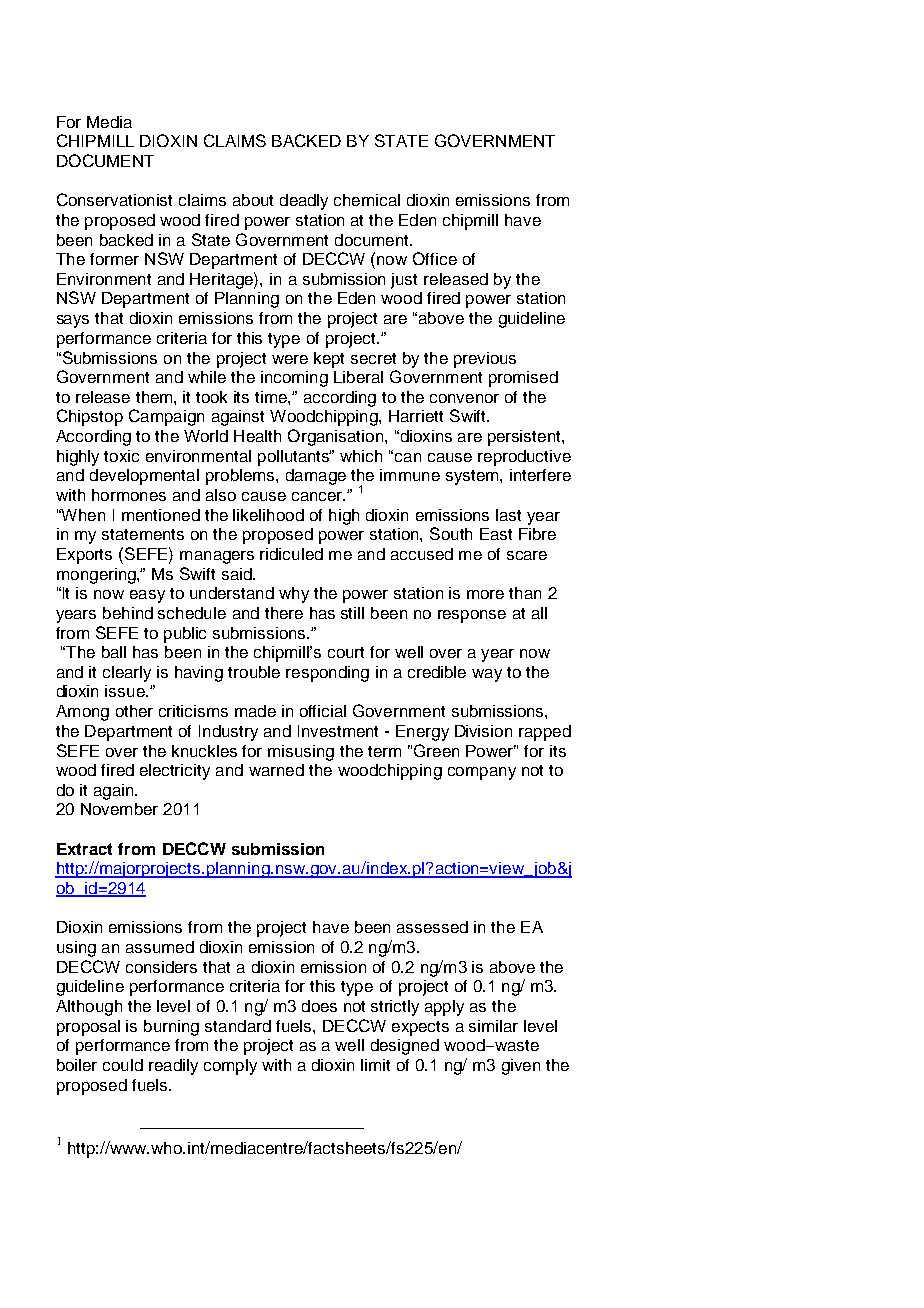 The height and width of the screenshot is (1308, 924). What do you see at coordinates (493, 1026) in the screenshot?
I see `similar` at bounding box center [493, 1026].
